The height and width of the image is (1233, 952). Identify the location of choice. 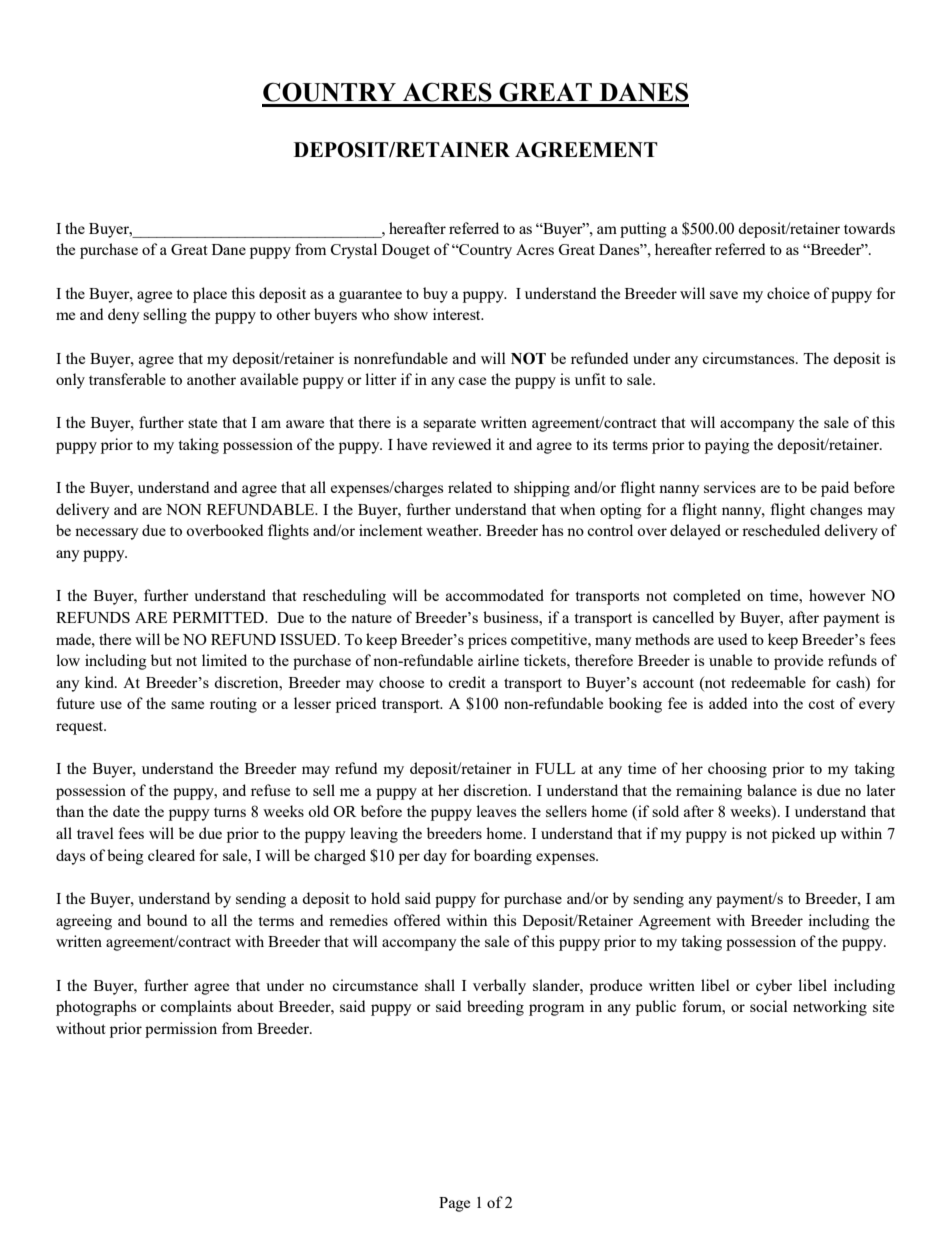
(788, 293).
